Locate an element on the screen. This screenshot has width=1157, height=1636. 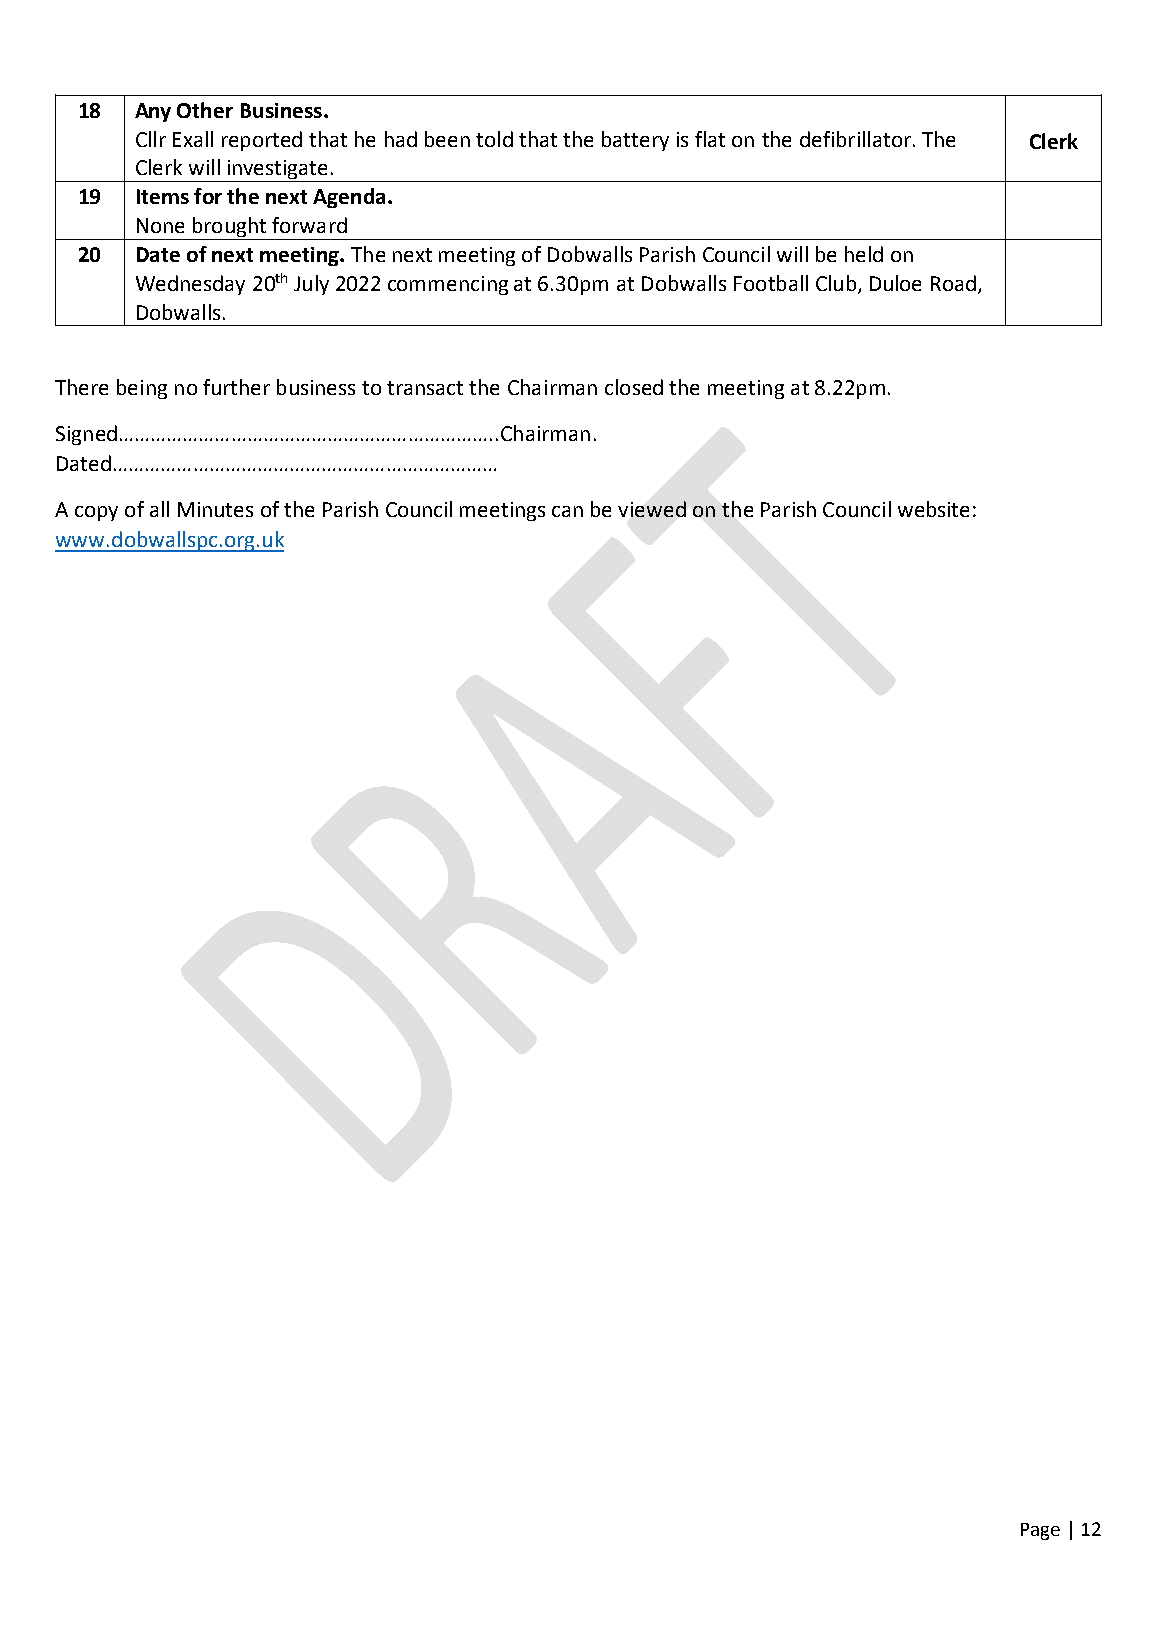
being is located at coordinates (142, 389).
